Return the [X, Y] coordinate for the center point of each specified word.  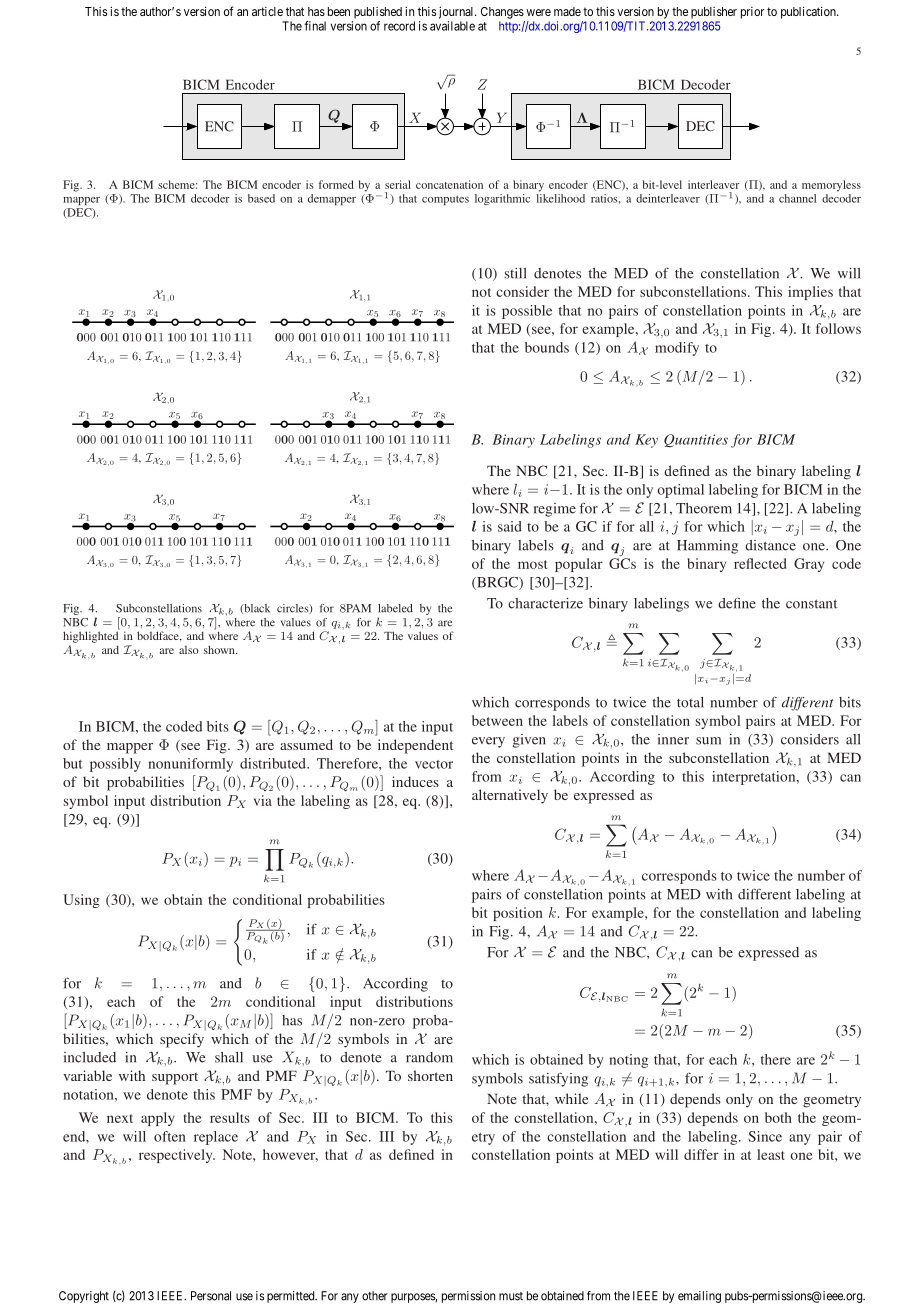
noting [628, 1061]
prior [752, 13]
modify [677, 349]
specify [182, 1040]
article [267, 11]
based [261, 198]
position [518, 914]
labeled [395, 608]
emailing [699, 1297]
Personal [211, 1296]
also [189, 650]
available [452, 26]
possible [527, 312]
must [511, 1296]
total [690, 702]
